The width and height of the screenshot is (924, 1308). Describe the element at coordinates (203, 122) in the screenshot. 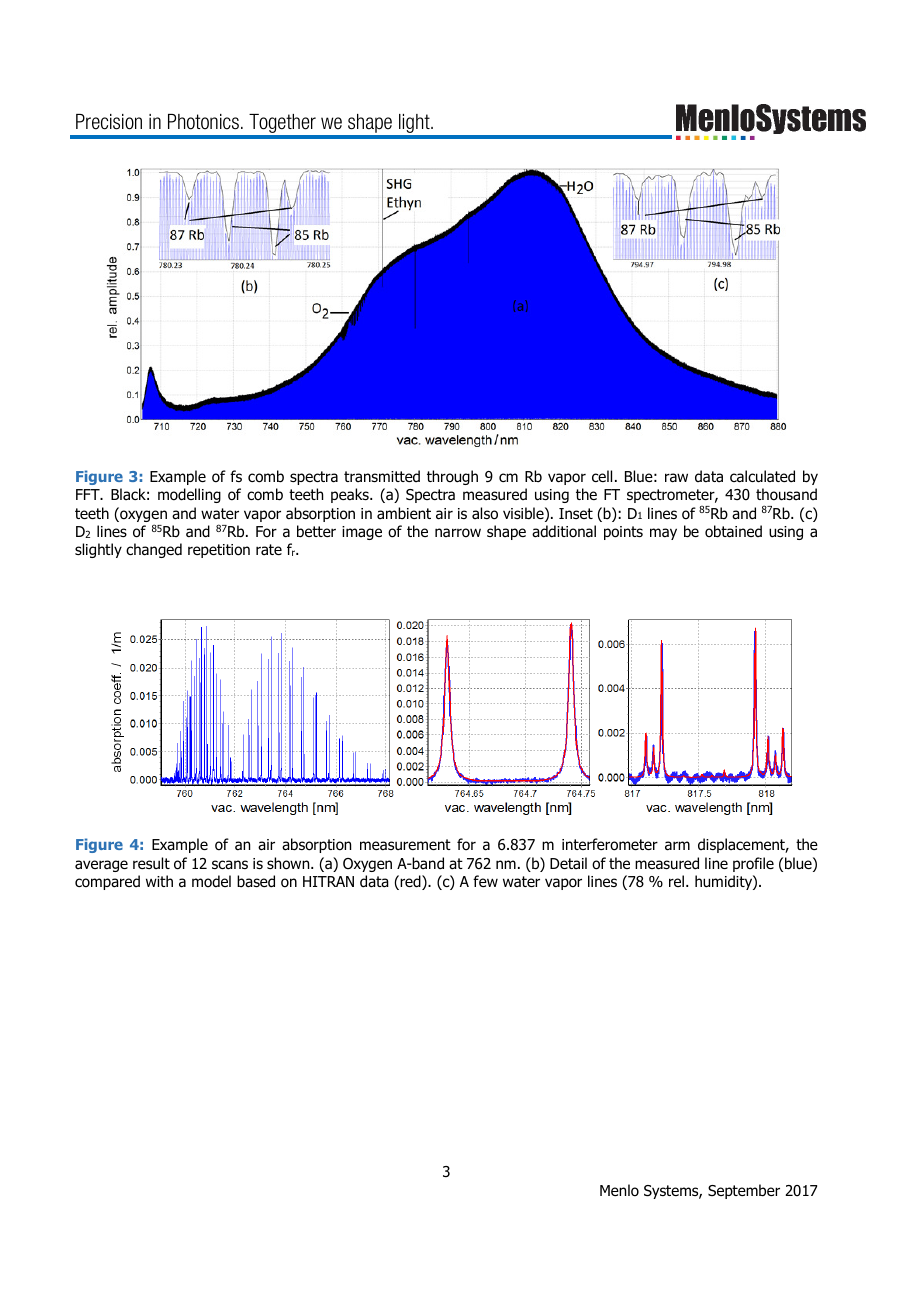

I see `Photonics` at that location.
